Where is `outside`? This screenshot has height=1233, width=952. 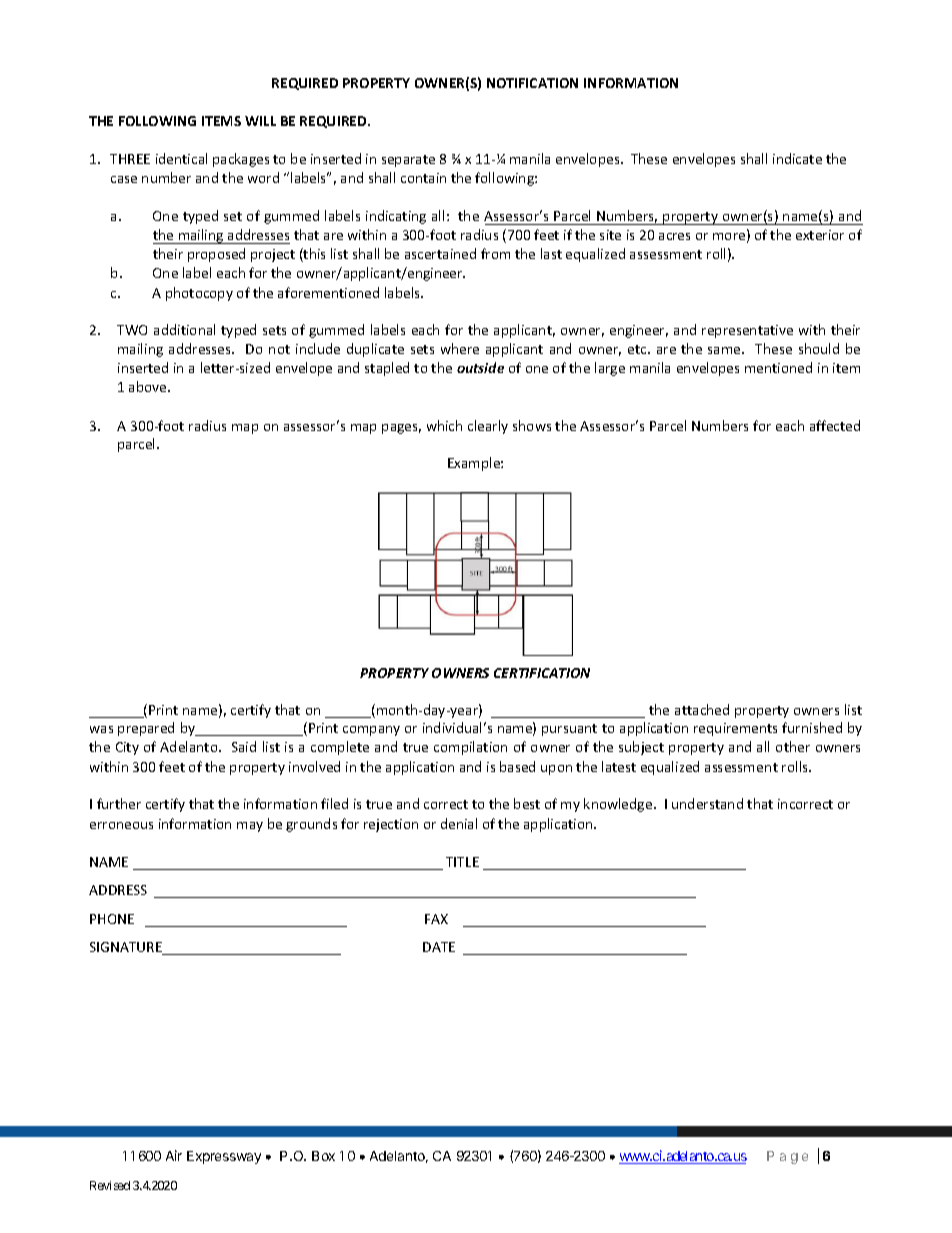 outside is located at coordinates (480, 367).
